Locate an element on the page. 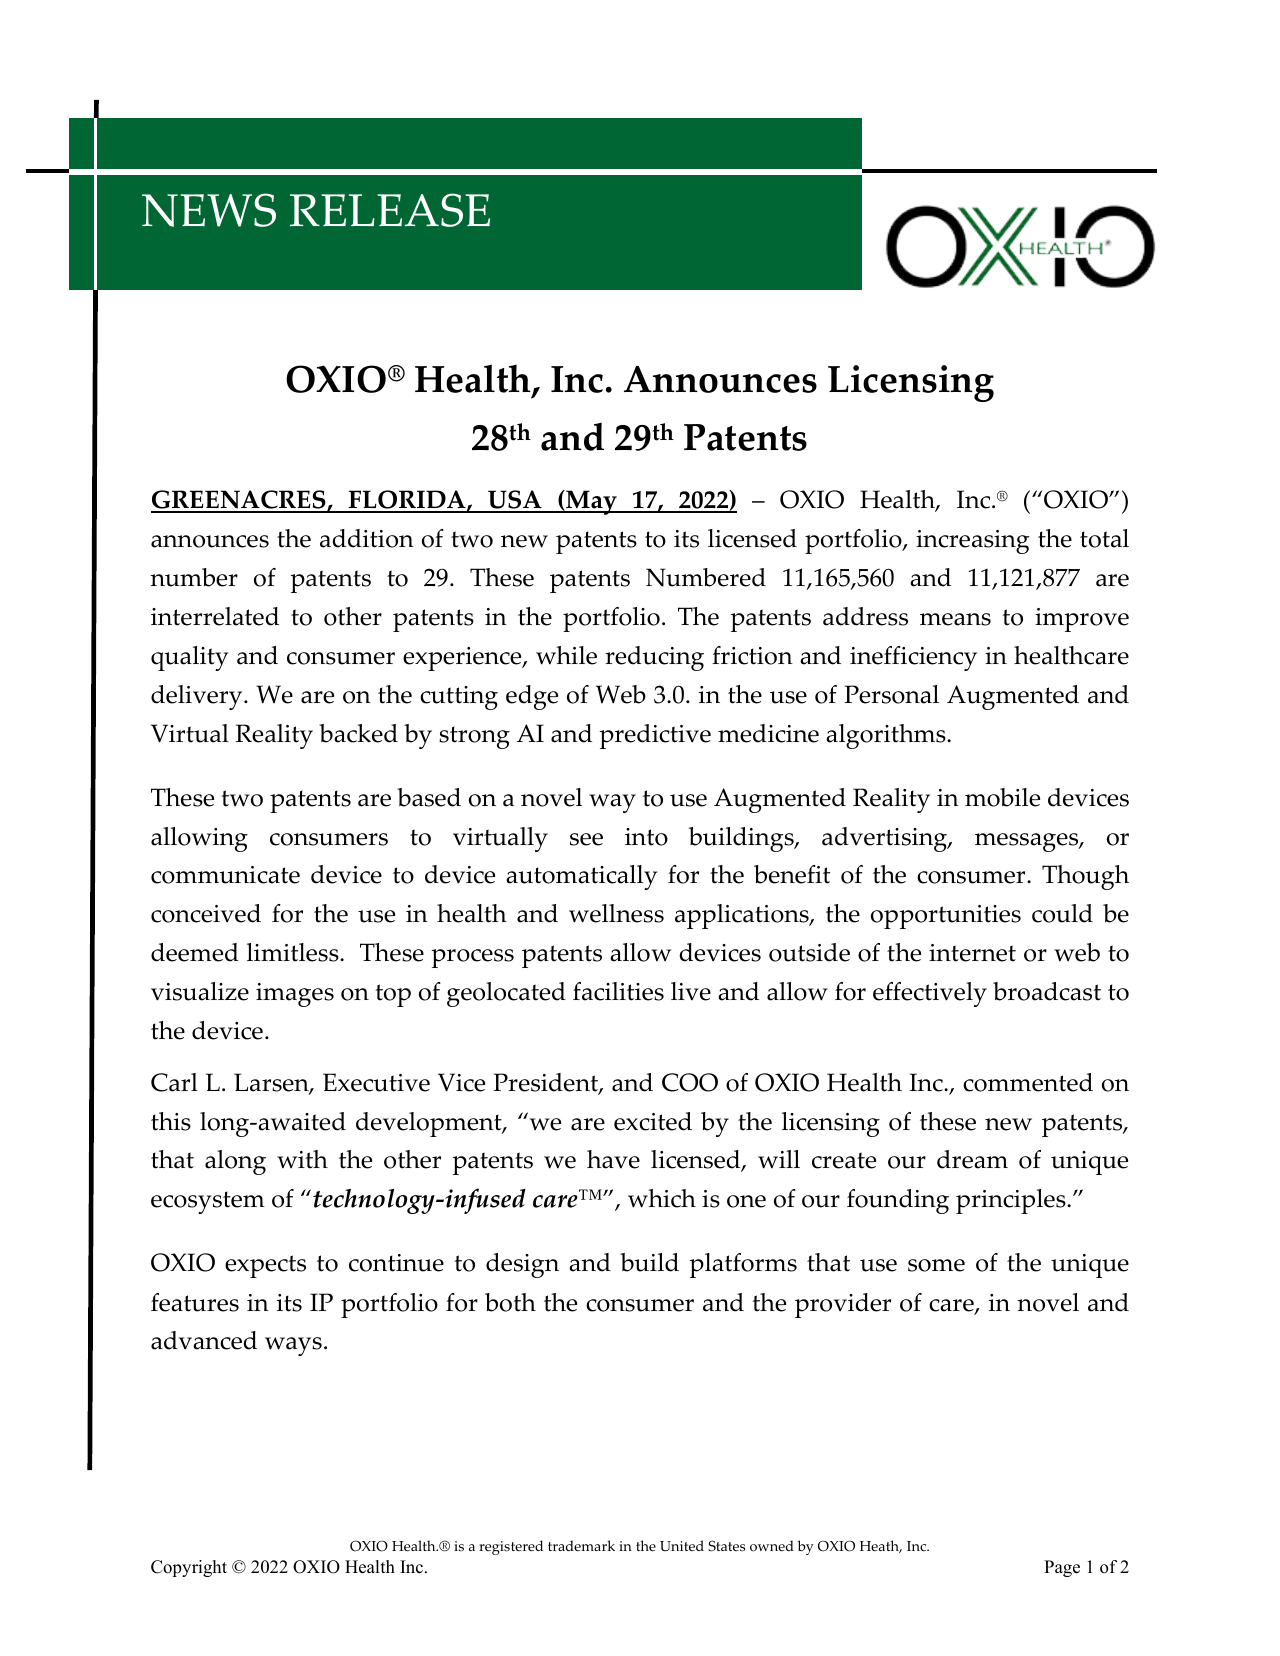 Image resolution: width=1280 pixels, height=1656 pixels. United is located at coordinates (682, 1546).
